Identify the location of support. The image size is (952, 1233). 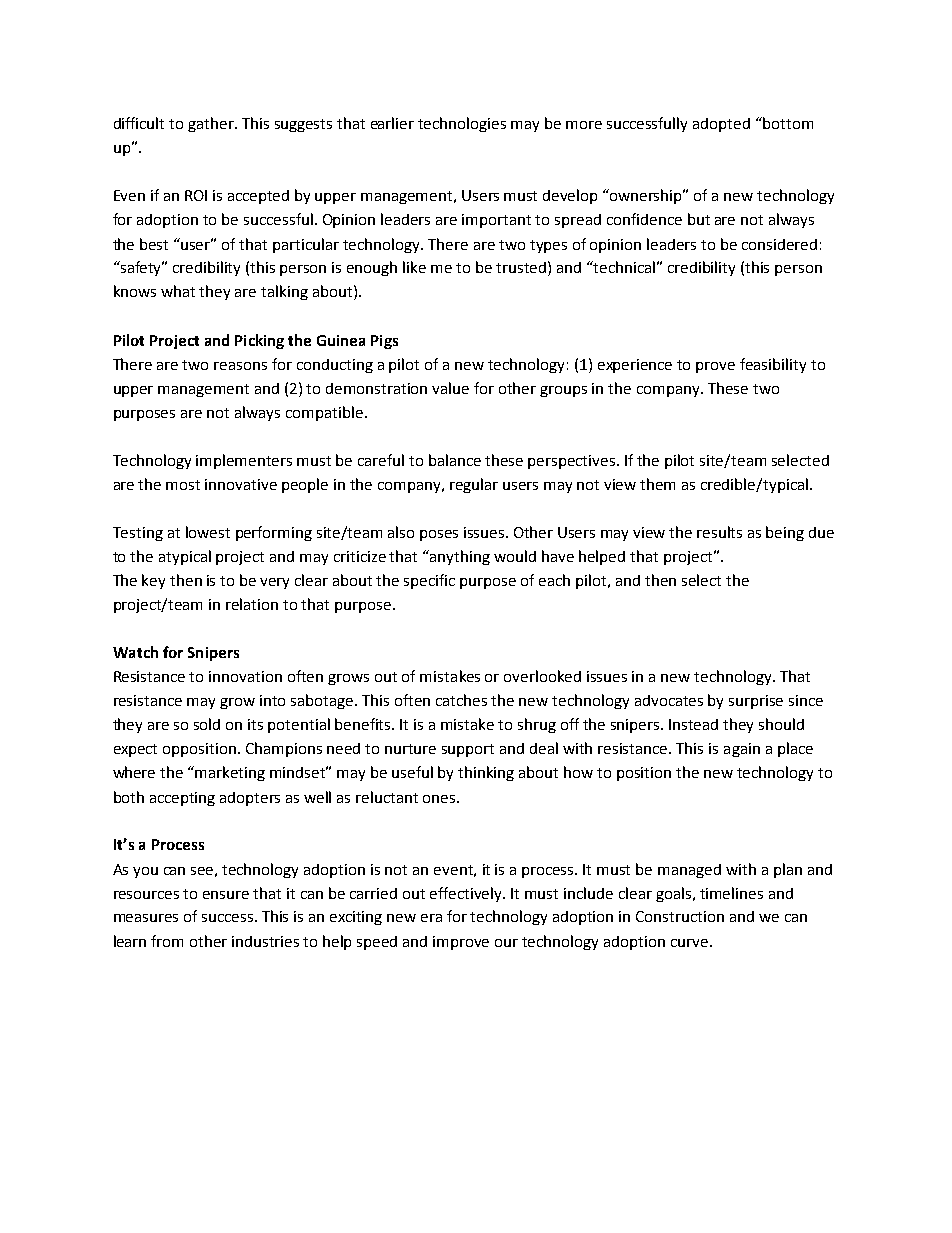
(468, 750).
